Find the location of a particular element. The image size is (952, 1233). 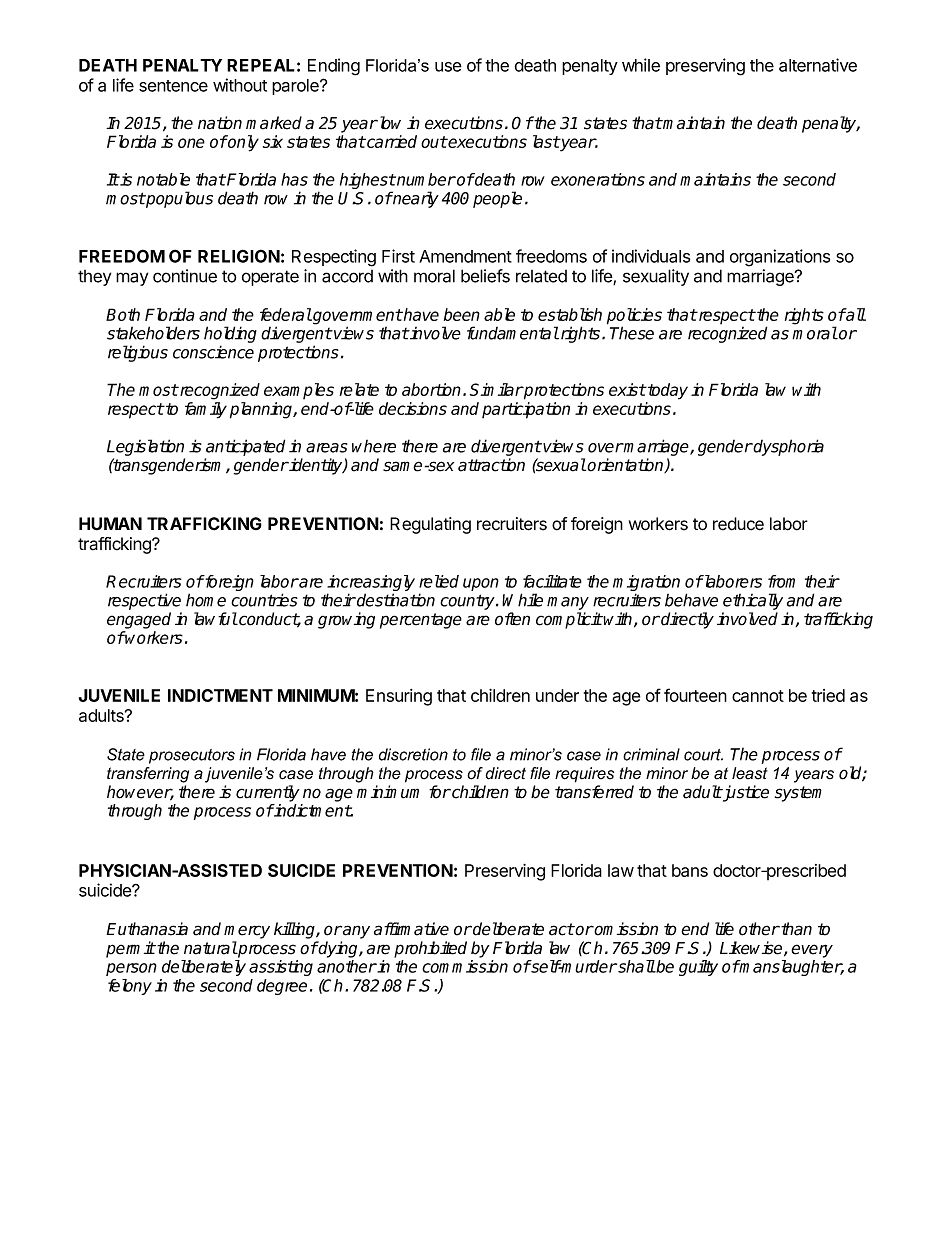

guilty is located at coordinates (698, 968).
